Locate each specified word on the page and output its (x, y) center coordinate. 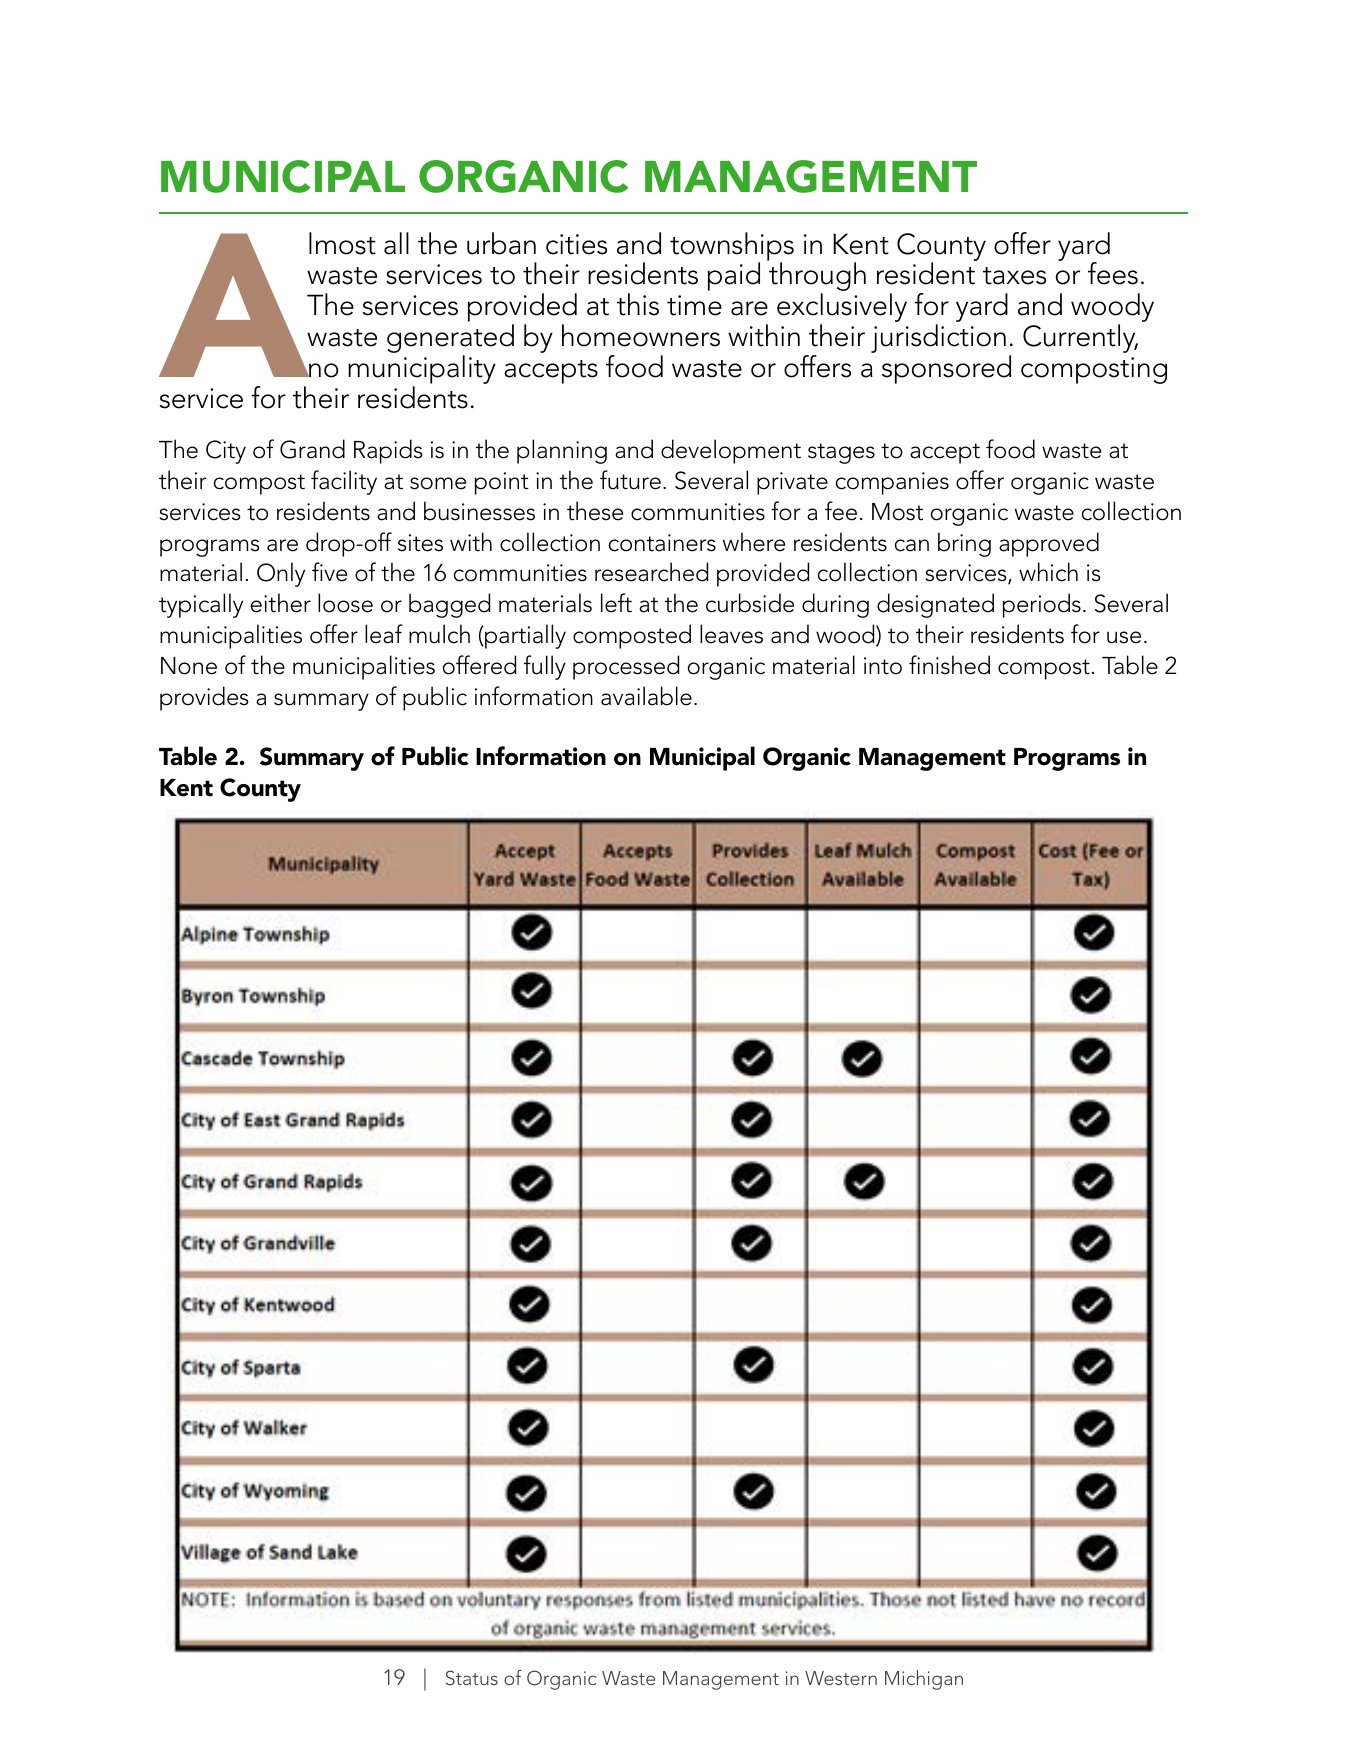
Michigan (924, 1680)
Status (472, 1678)
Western (841, 1678)
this (638, 304)
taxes (1014, 276)
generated (450, 340)
